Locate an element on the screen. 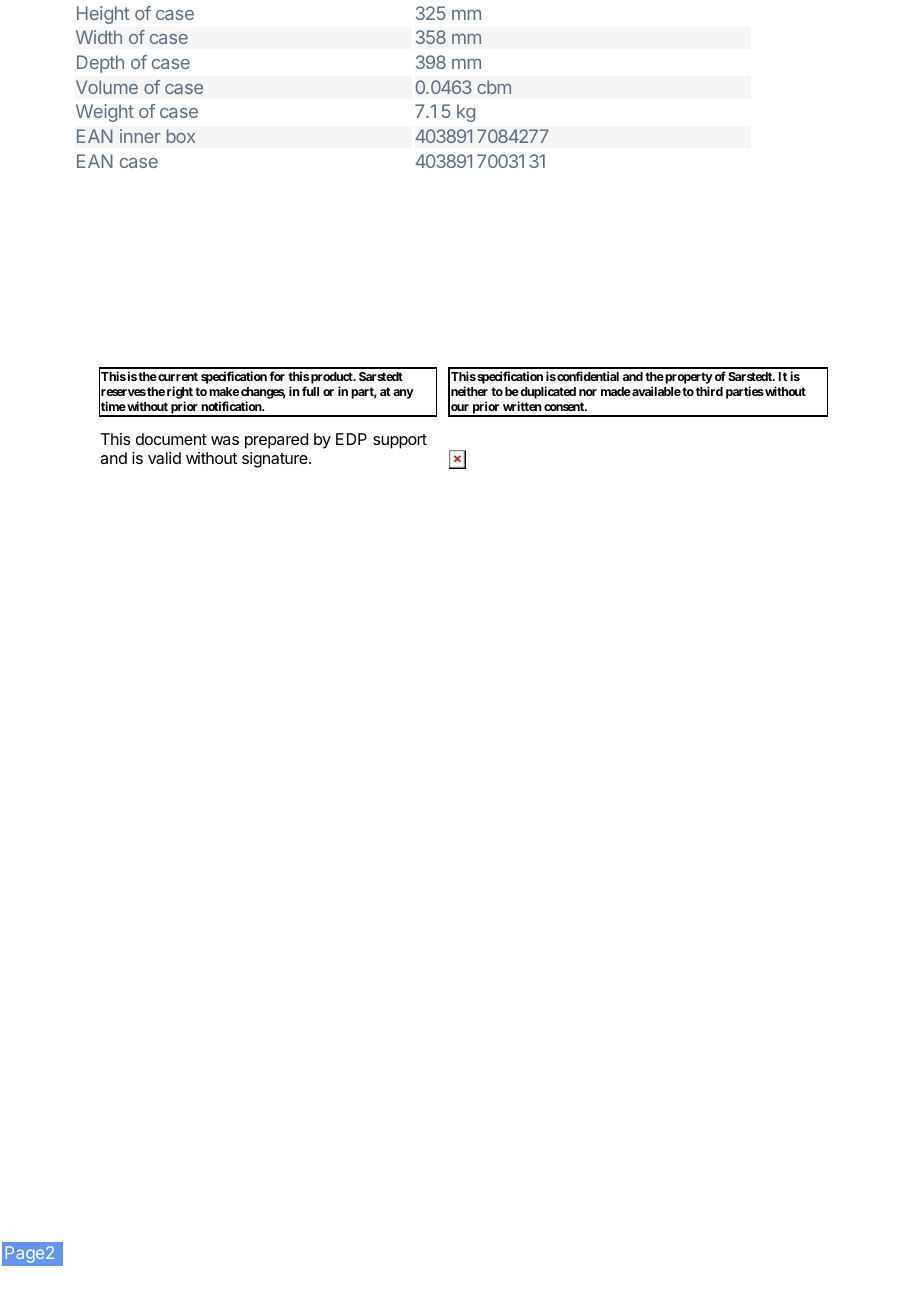 The image size is (924, 1308). Width is located at coordinates (99, 37).
